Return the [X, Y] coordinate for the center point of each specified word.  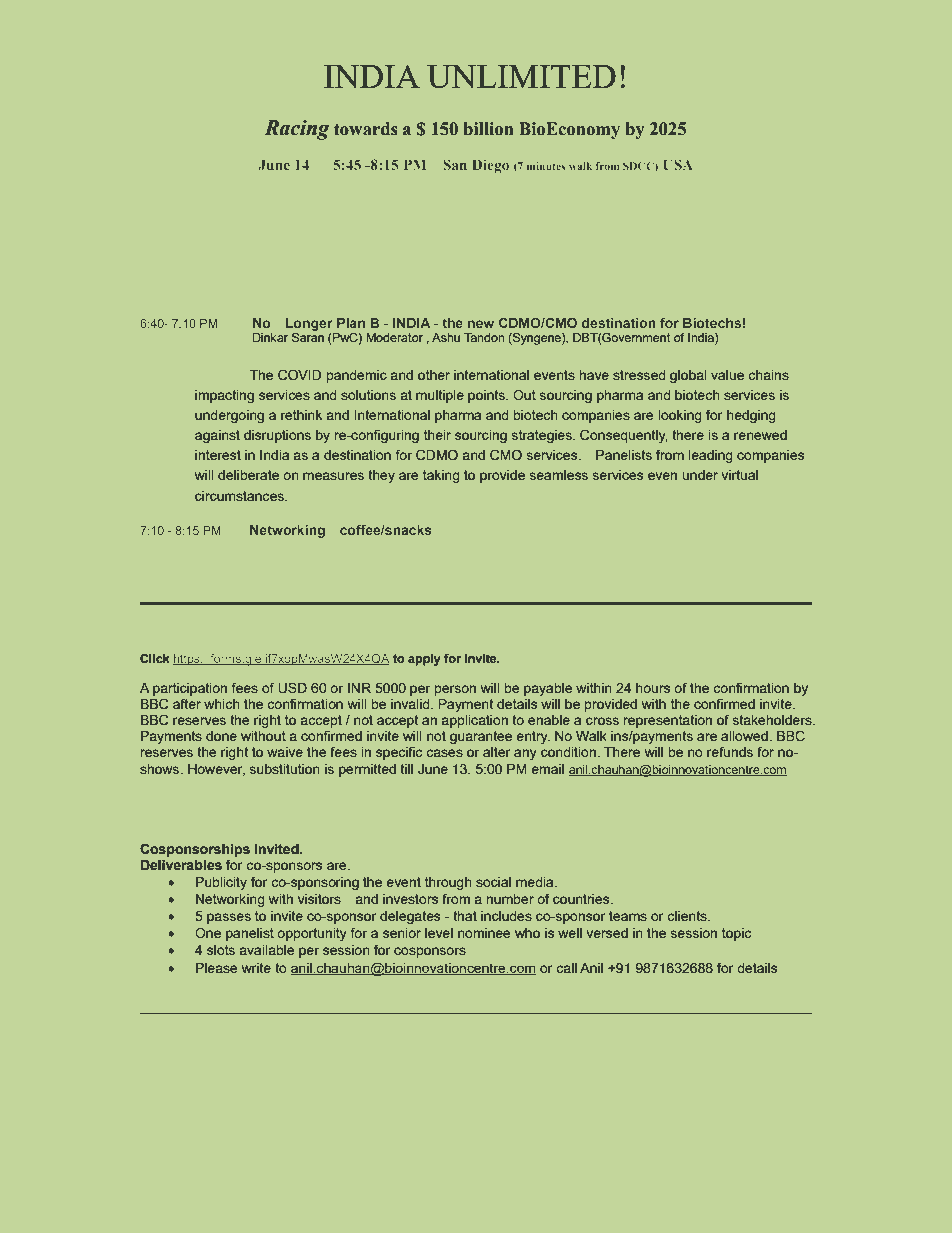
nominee [484, 933]
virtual [740, 475]
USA [678, 164]
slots [221, 950]
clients [688, 916]
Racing [296, 130]
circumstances [240, 496]
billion [488, 129]
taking [441, 476]
